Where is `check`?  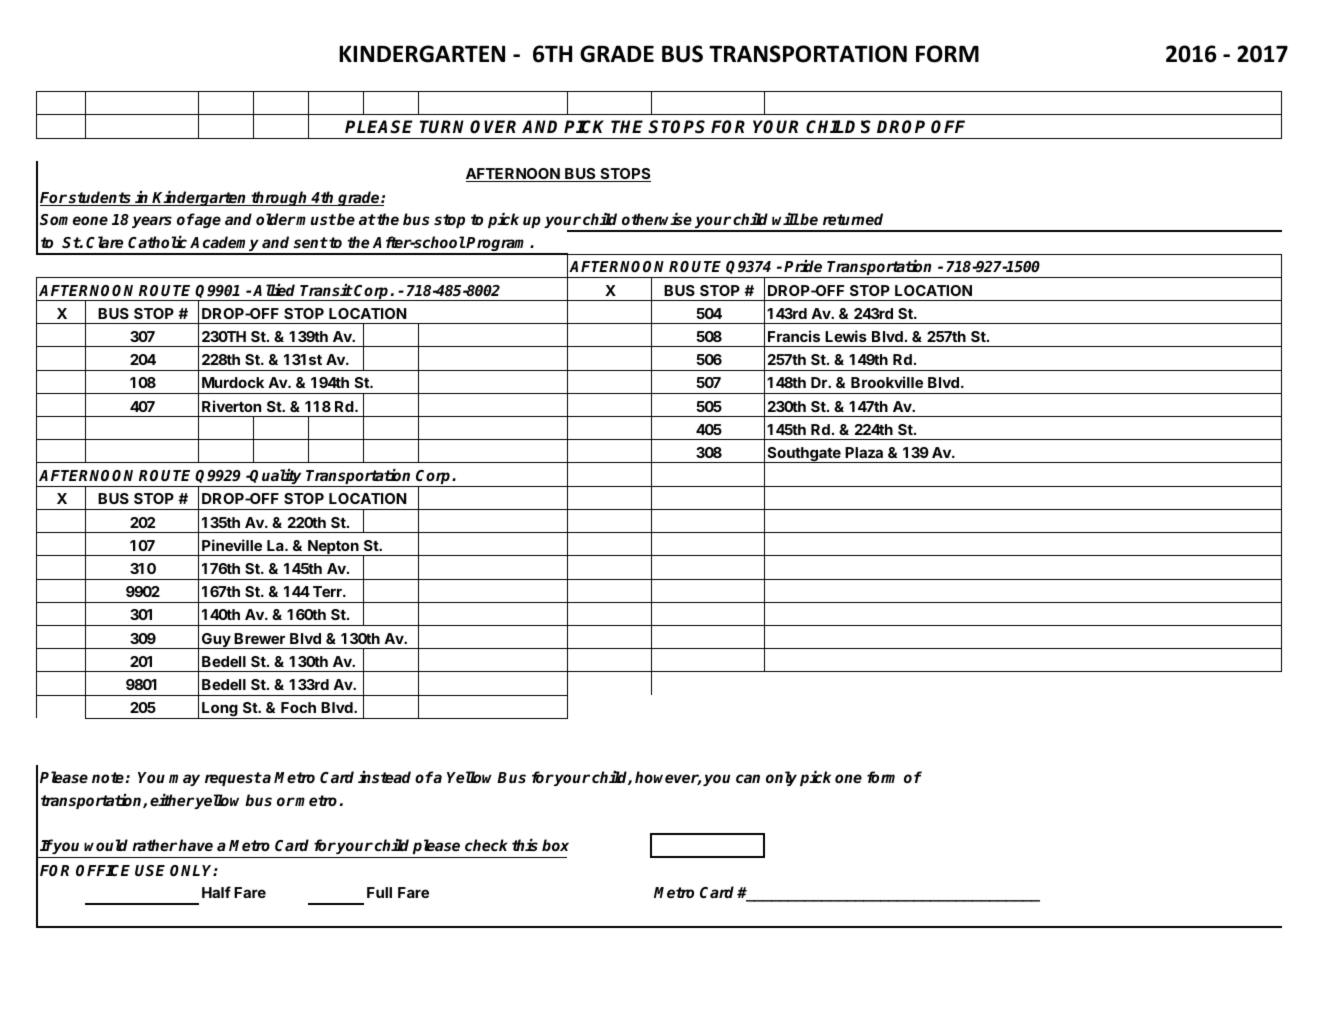 check is located at coordinates (486, 845).
